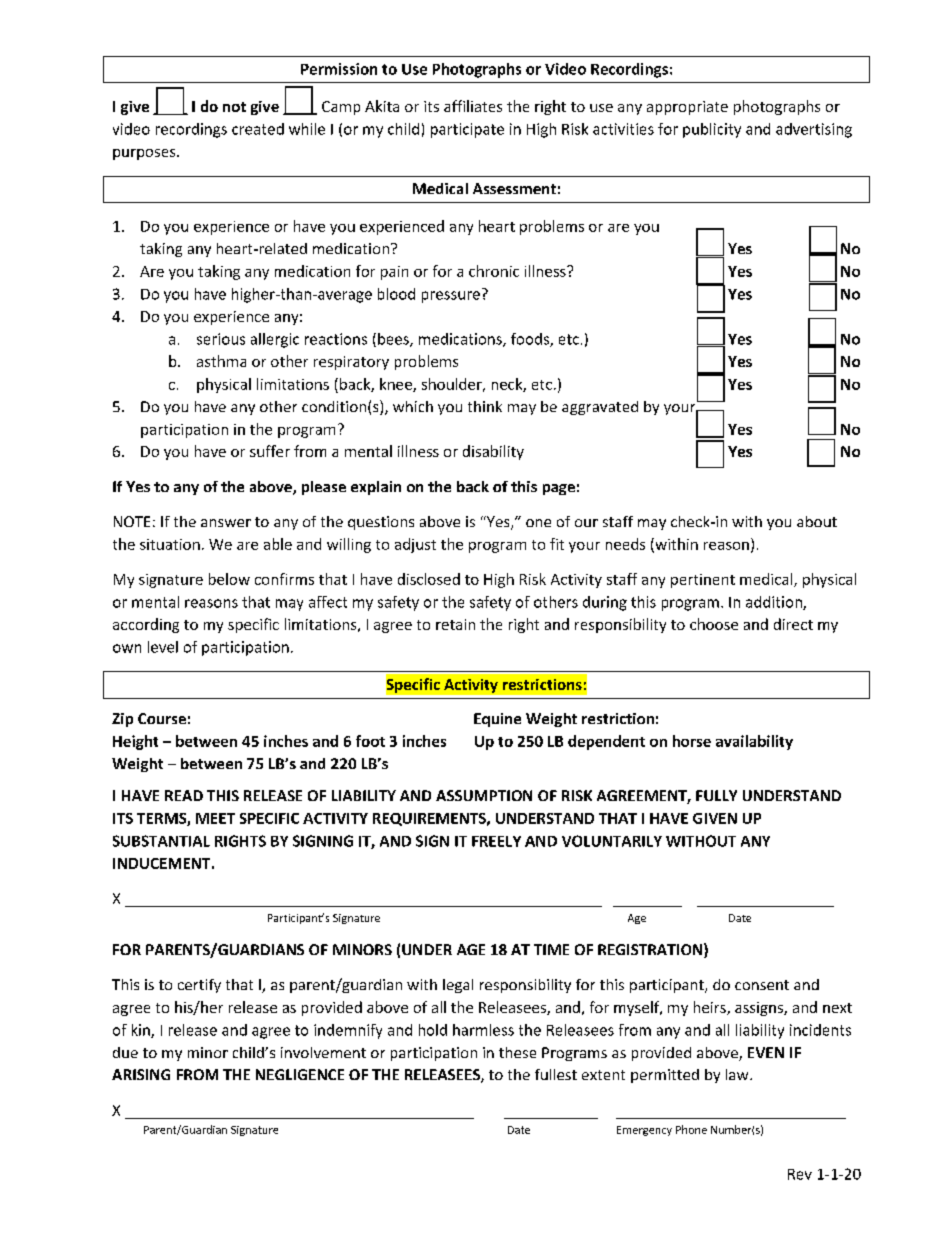 This screenshot has width=952, height=1233. What do you see at coordinates (221, 339) in the screenshot?
I see `serious` at bounding box center [221, 339].
